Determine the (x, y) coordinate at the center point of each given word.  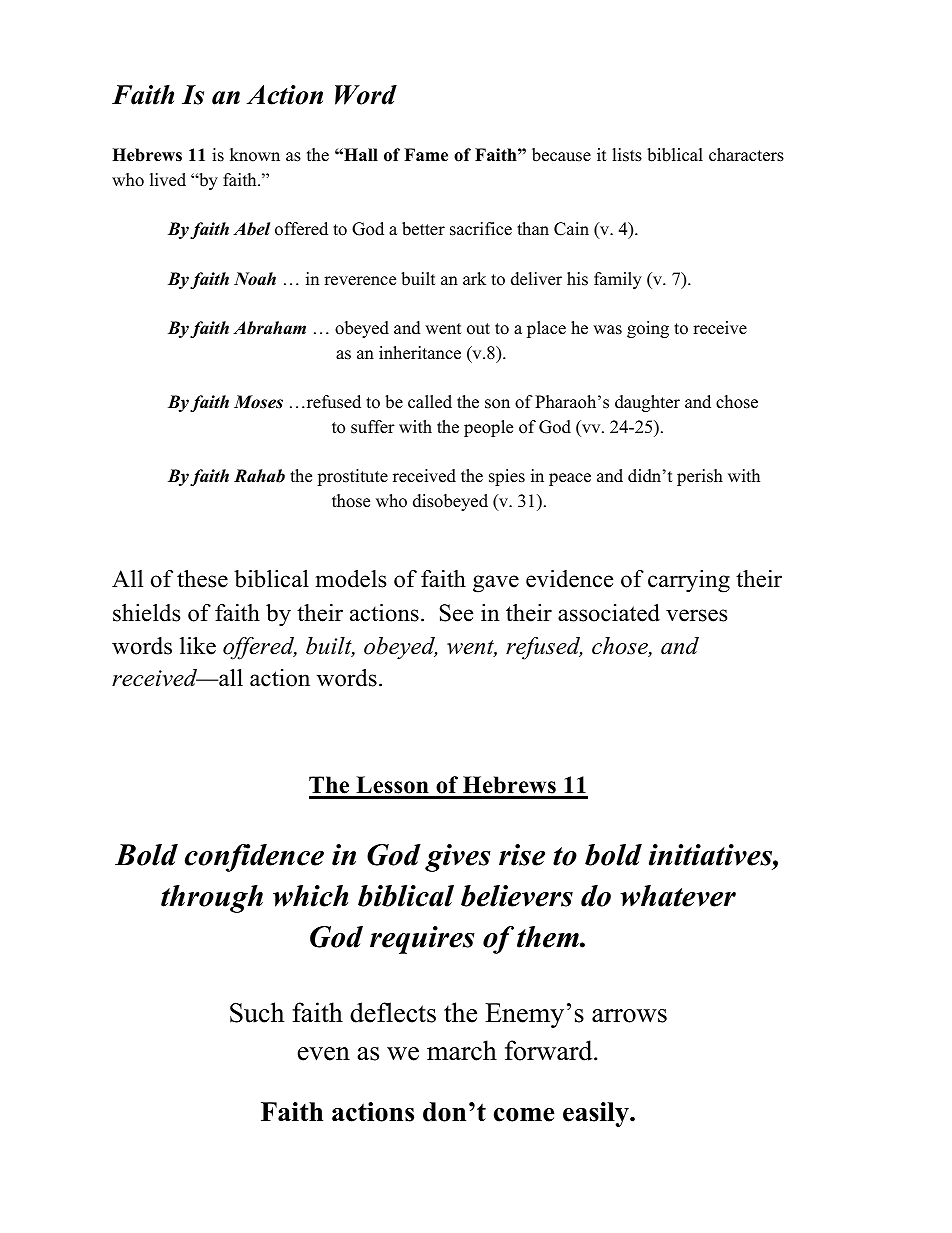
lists (627, 155)
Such (257, 1012)
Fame (426, 155)
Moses (258, 402)
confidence (254, 858)
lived (168, 180)
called (430, 402)
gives (458, 858)
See (456, 613)
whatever (678, 896)
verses (696, 615)
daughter (647, 403)
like (198, 646)
